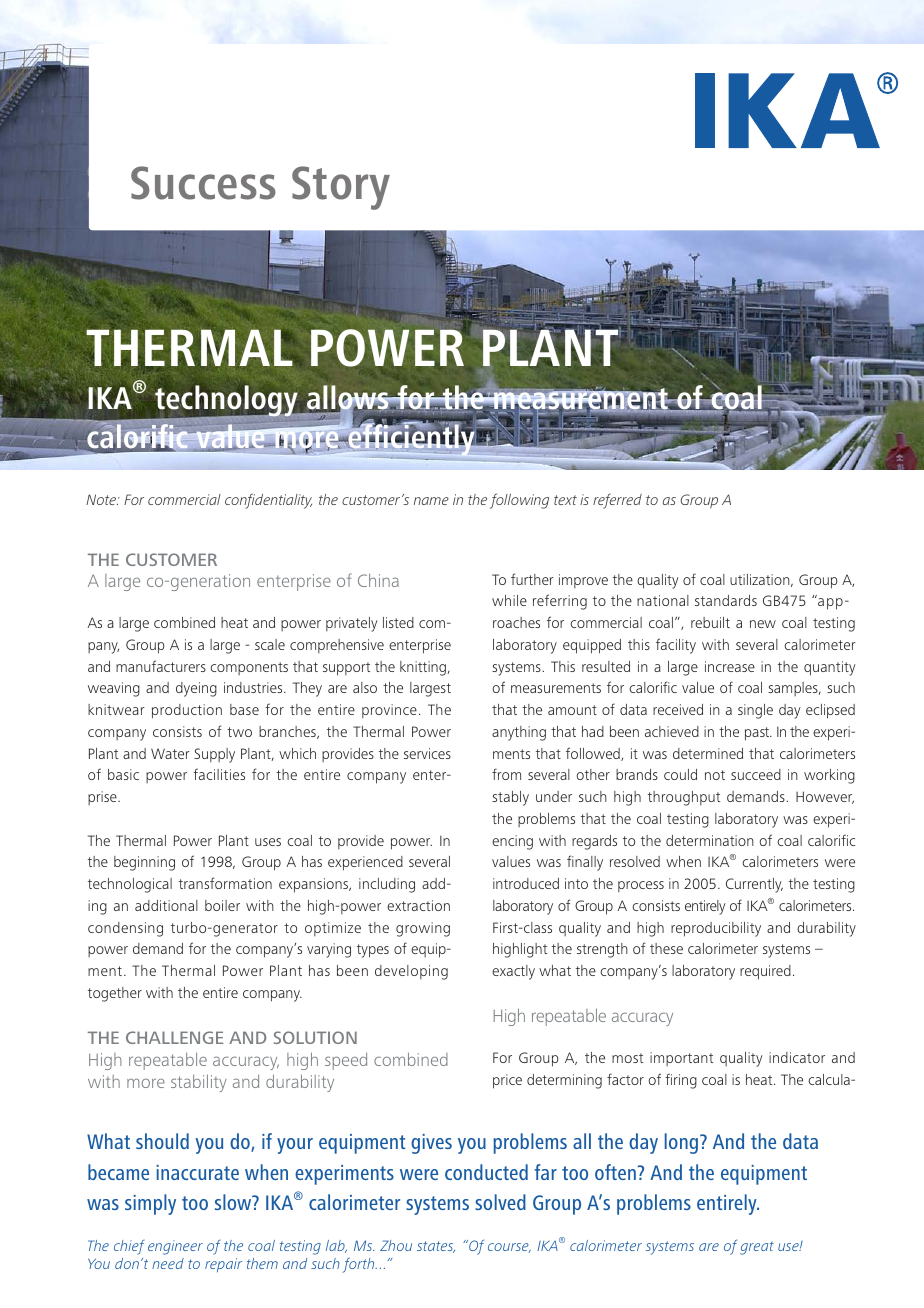  What do you see at coordinates (436, 1247) in the screenshot?
I see `states` at bounding box center [436, 1247].
